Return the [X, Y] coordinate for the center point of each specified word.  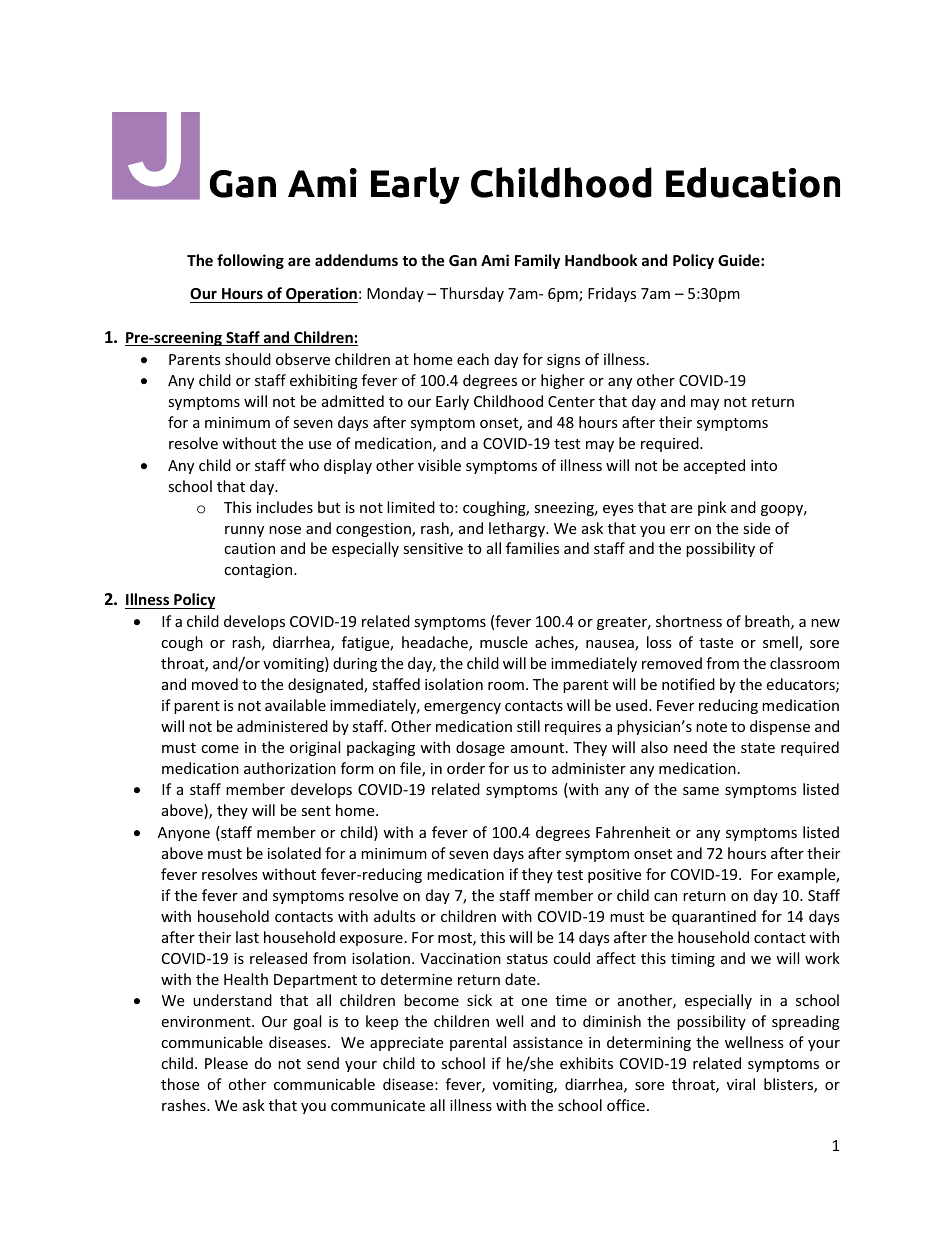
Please [226, 1063]
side [756, 528]
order [466, 768]
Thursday [472, 294]
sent [316, 811]
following [250, 261]
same [701, 791]
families [532, 548]
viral [741, 1084]
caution [249, 548]
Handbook [601, 260]
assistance [548, 1042]
